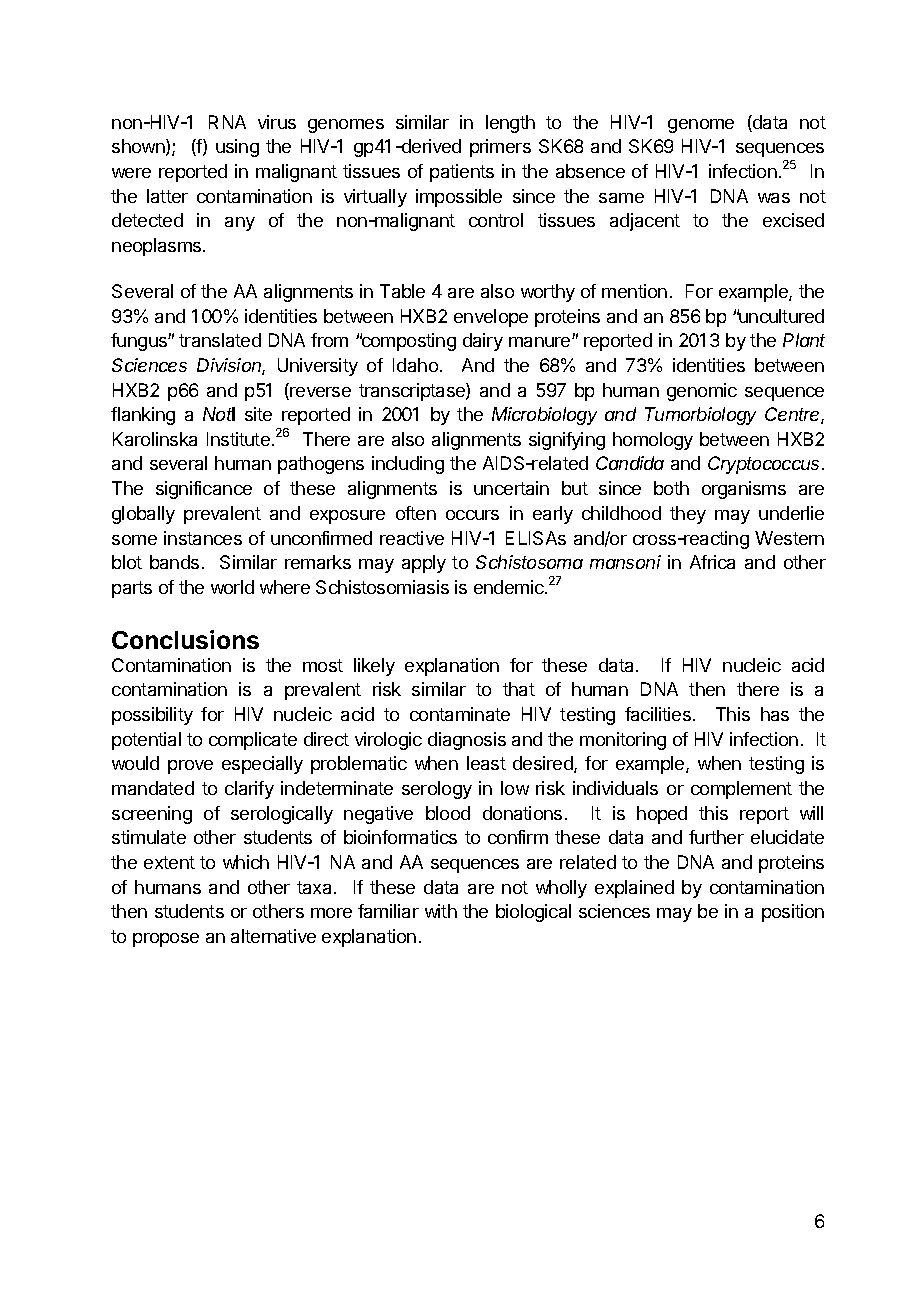  What do you see at coordinates (500, 148) in the screenshot?
I see `primers` at bounding box center [500, 148].
